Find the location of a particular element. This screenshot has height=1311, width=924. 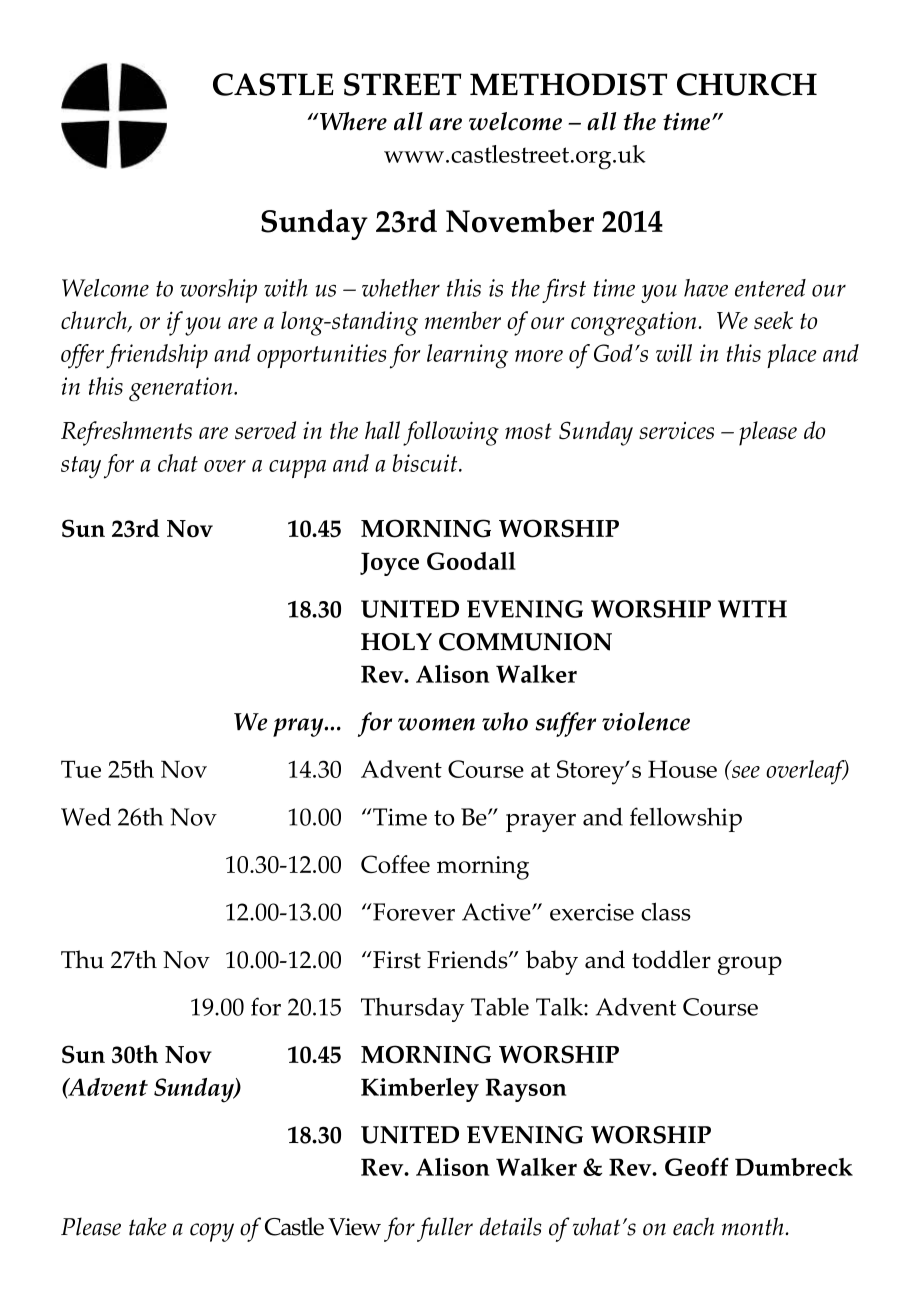

Tue is located at coordinates (81, 769).
